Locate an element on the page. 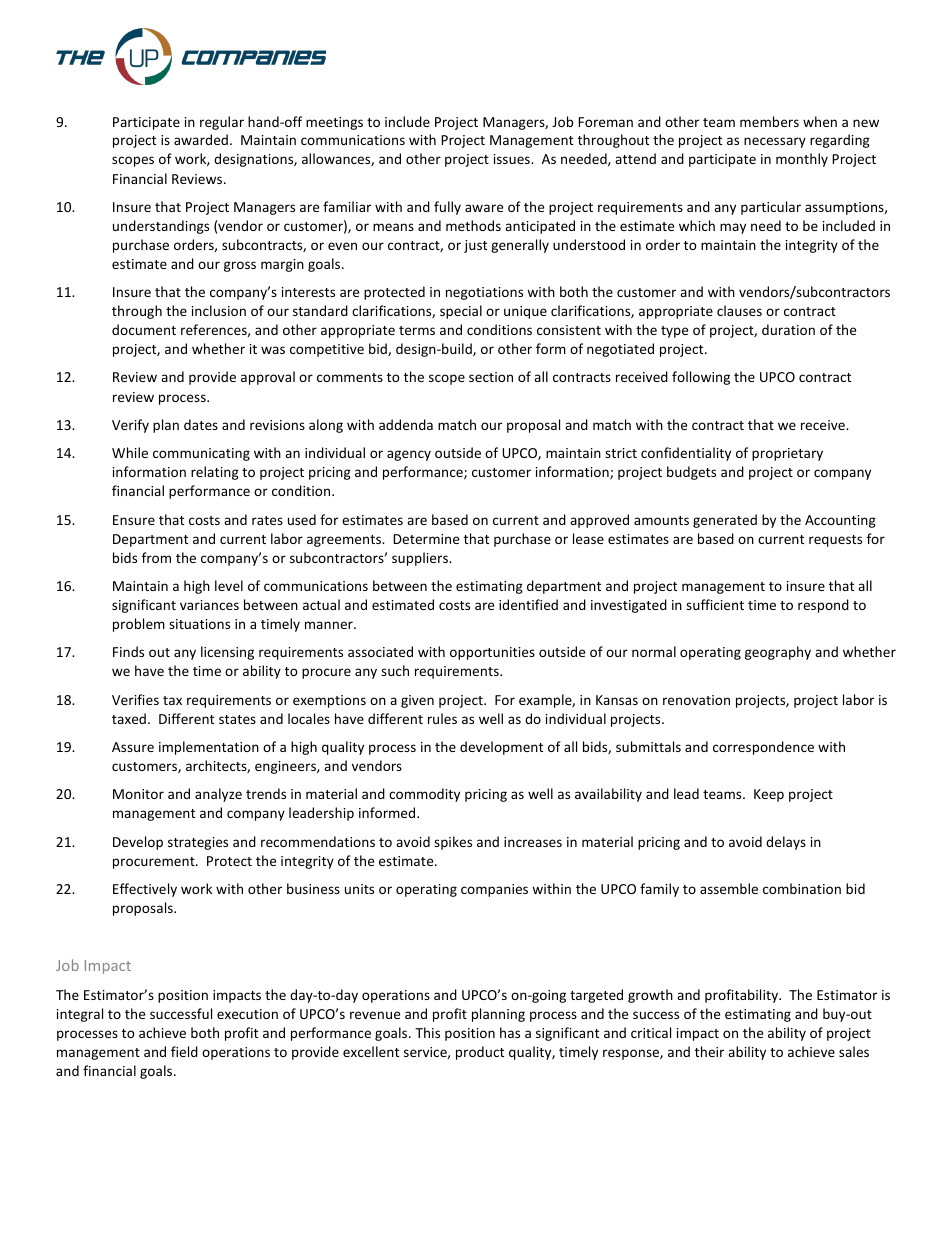  issues is located at coordinates (513, 159).
